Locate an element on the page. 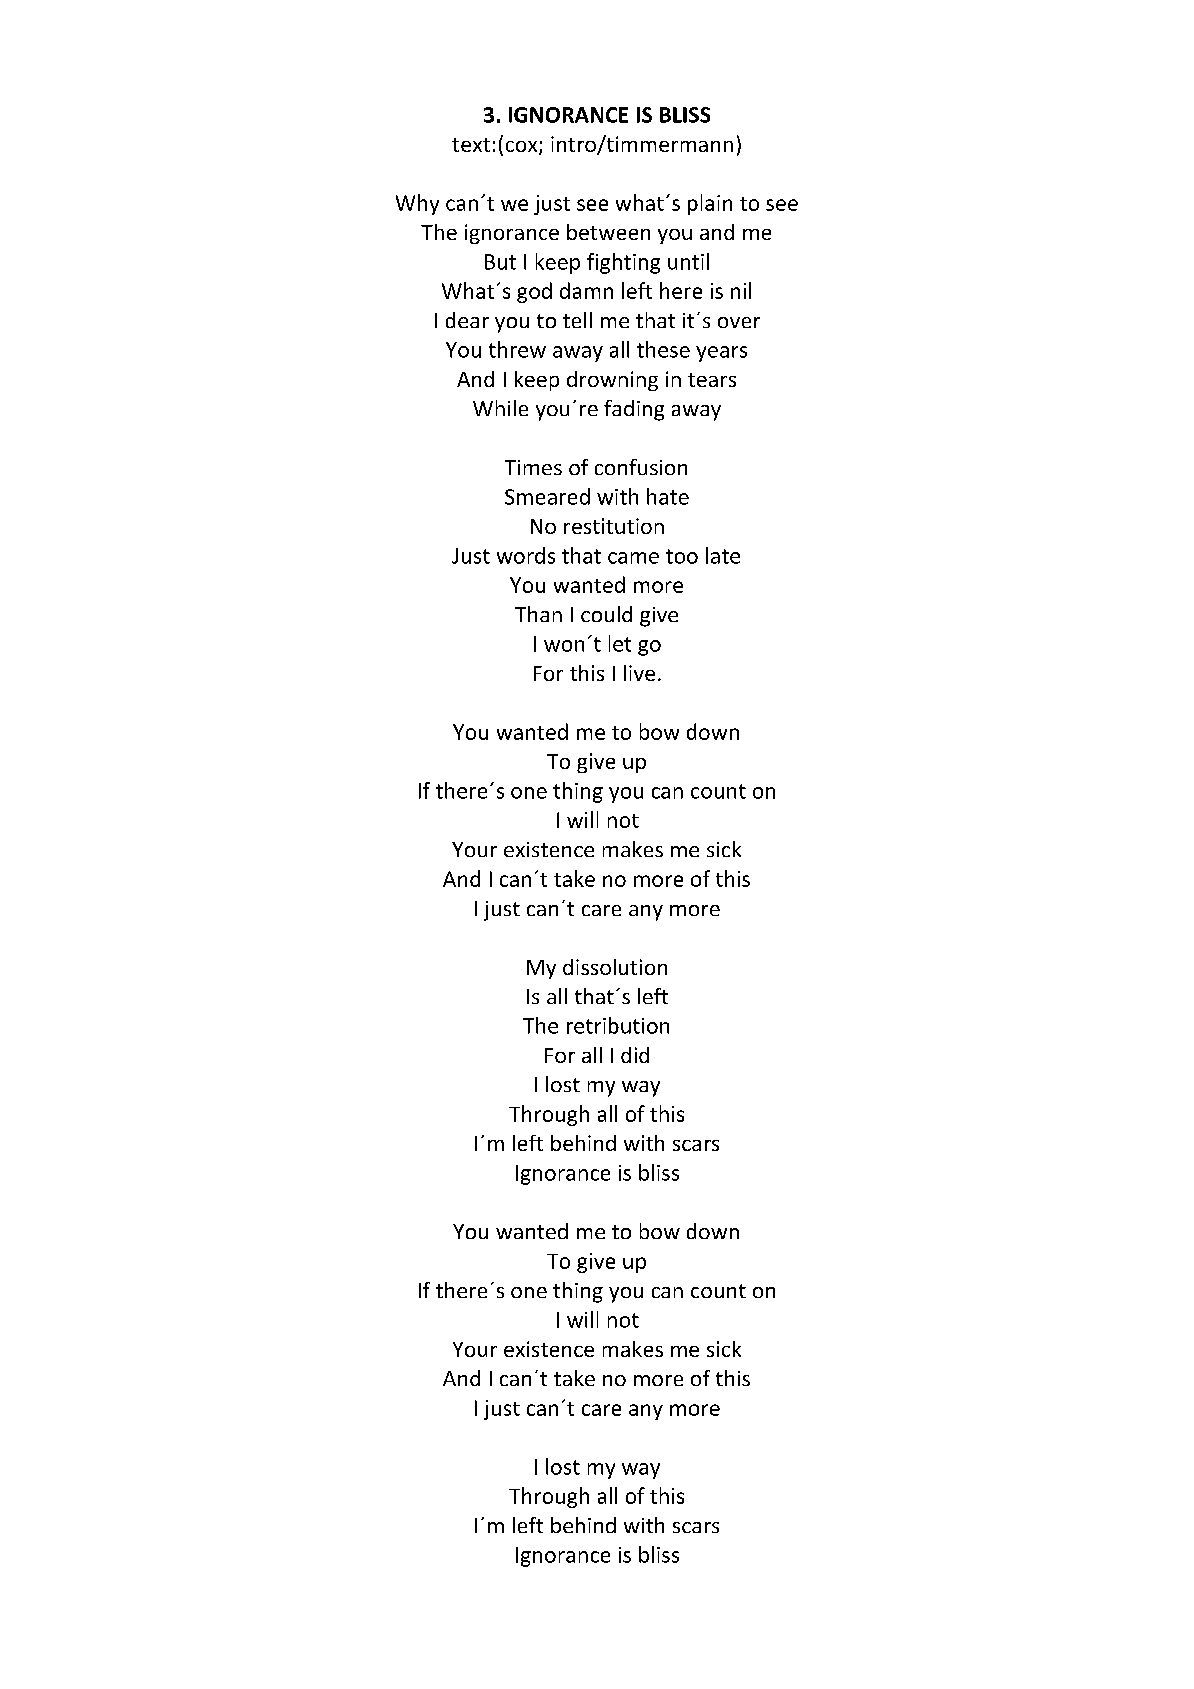 The image size is (1194, 1689). between is located at coordinates (608, 232).
